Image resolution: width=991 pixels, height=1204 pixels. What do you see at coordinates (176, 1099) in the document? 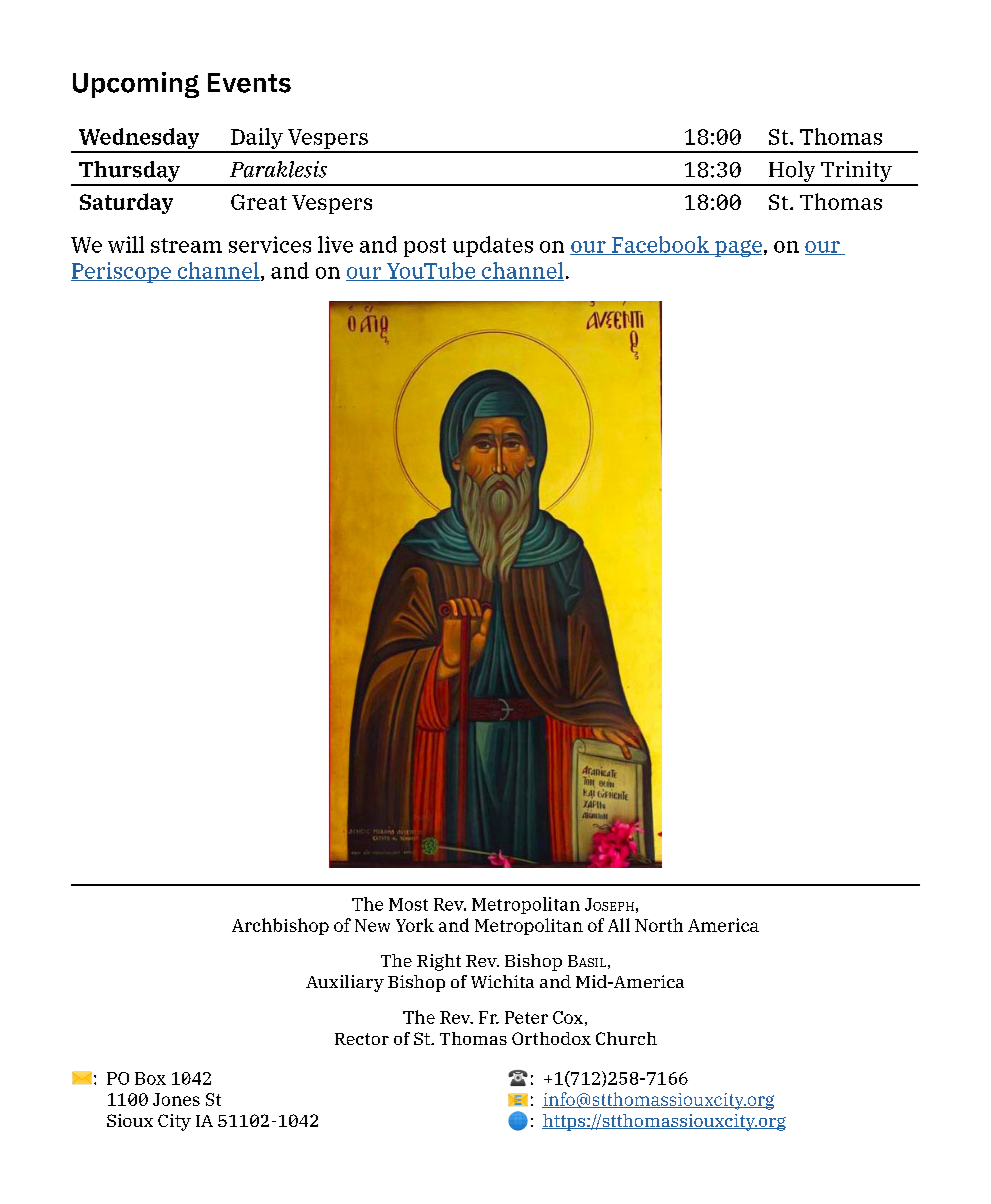
I see `Jones` at bounding box center [176, 1099].
